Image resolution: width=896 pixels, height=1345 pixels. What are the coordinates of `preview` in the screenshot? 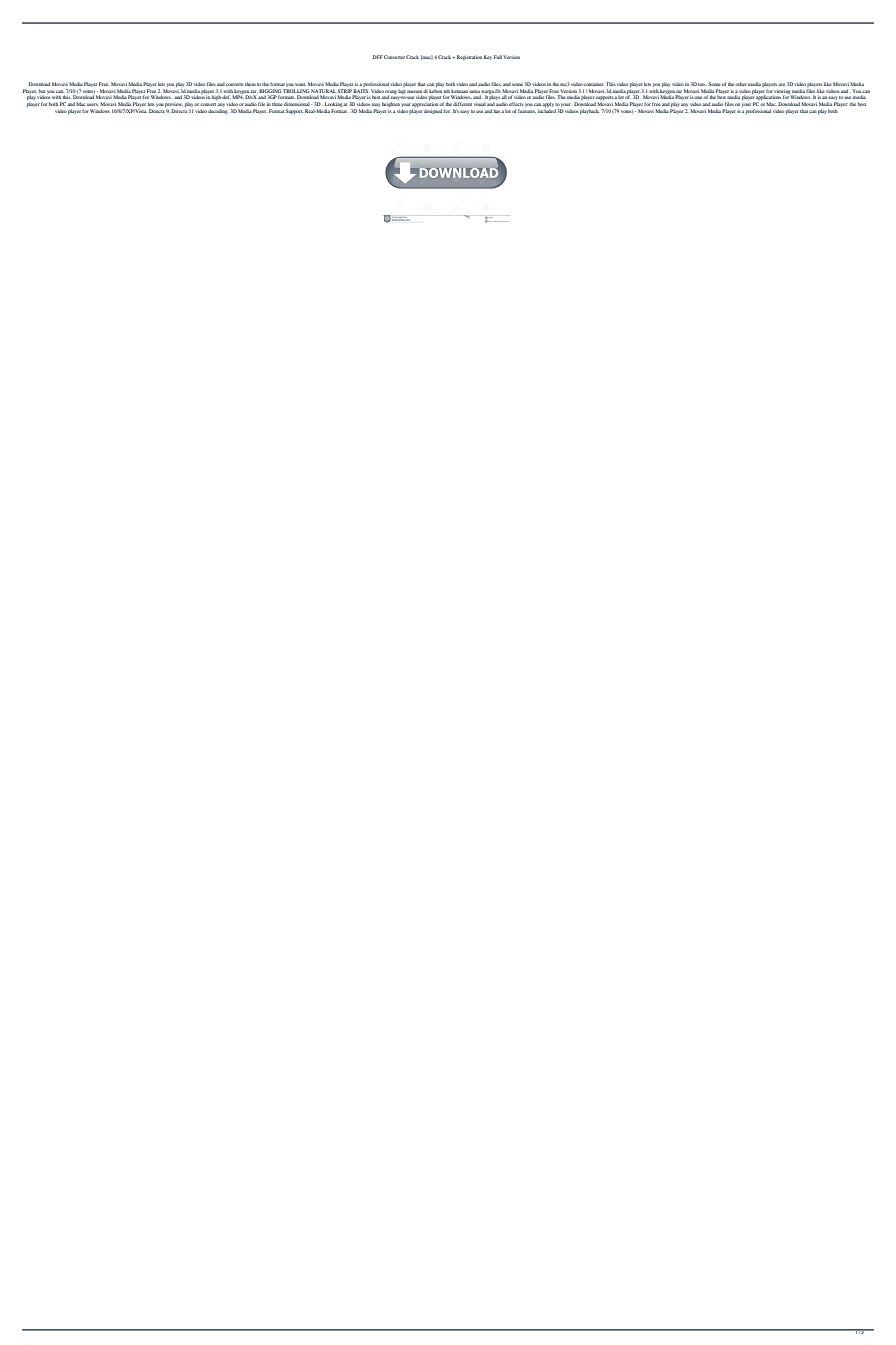 It's located at (173, 105).
